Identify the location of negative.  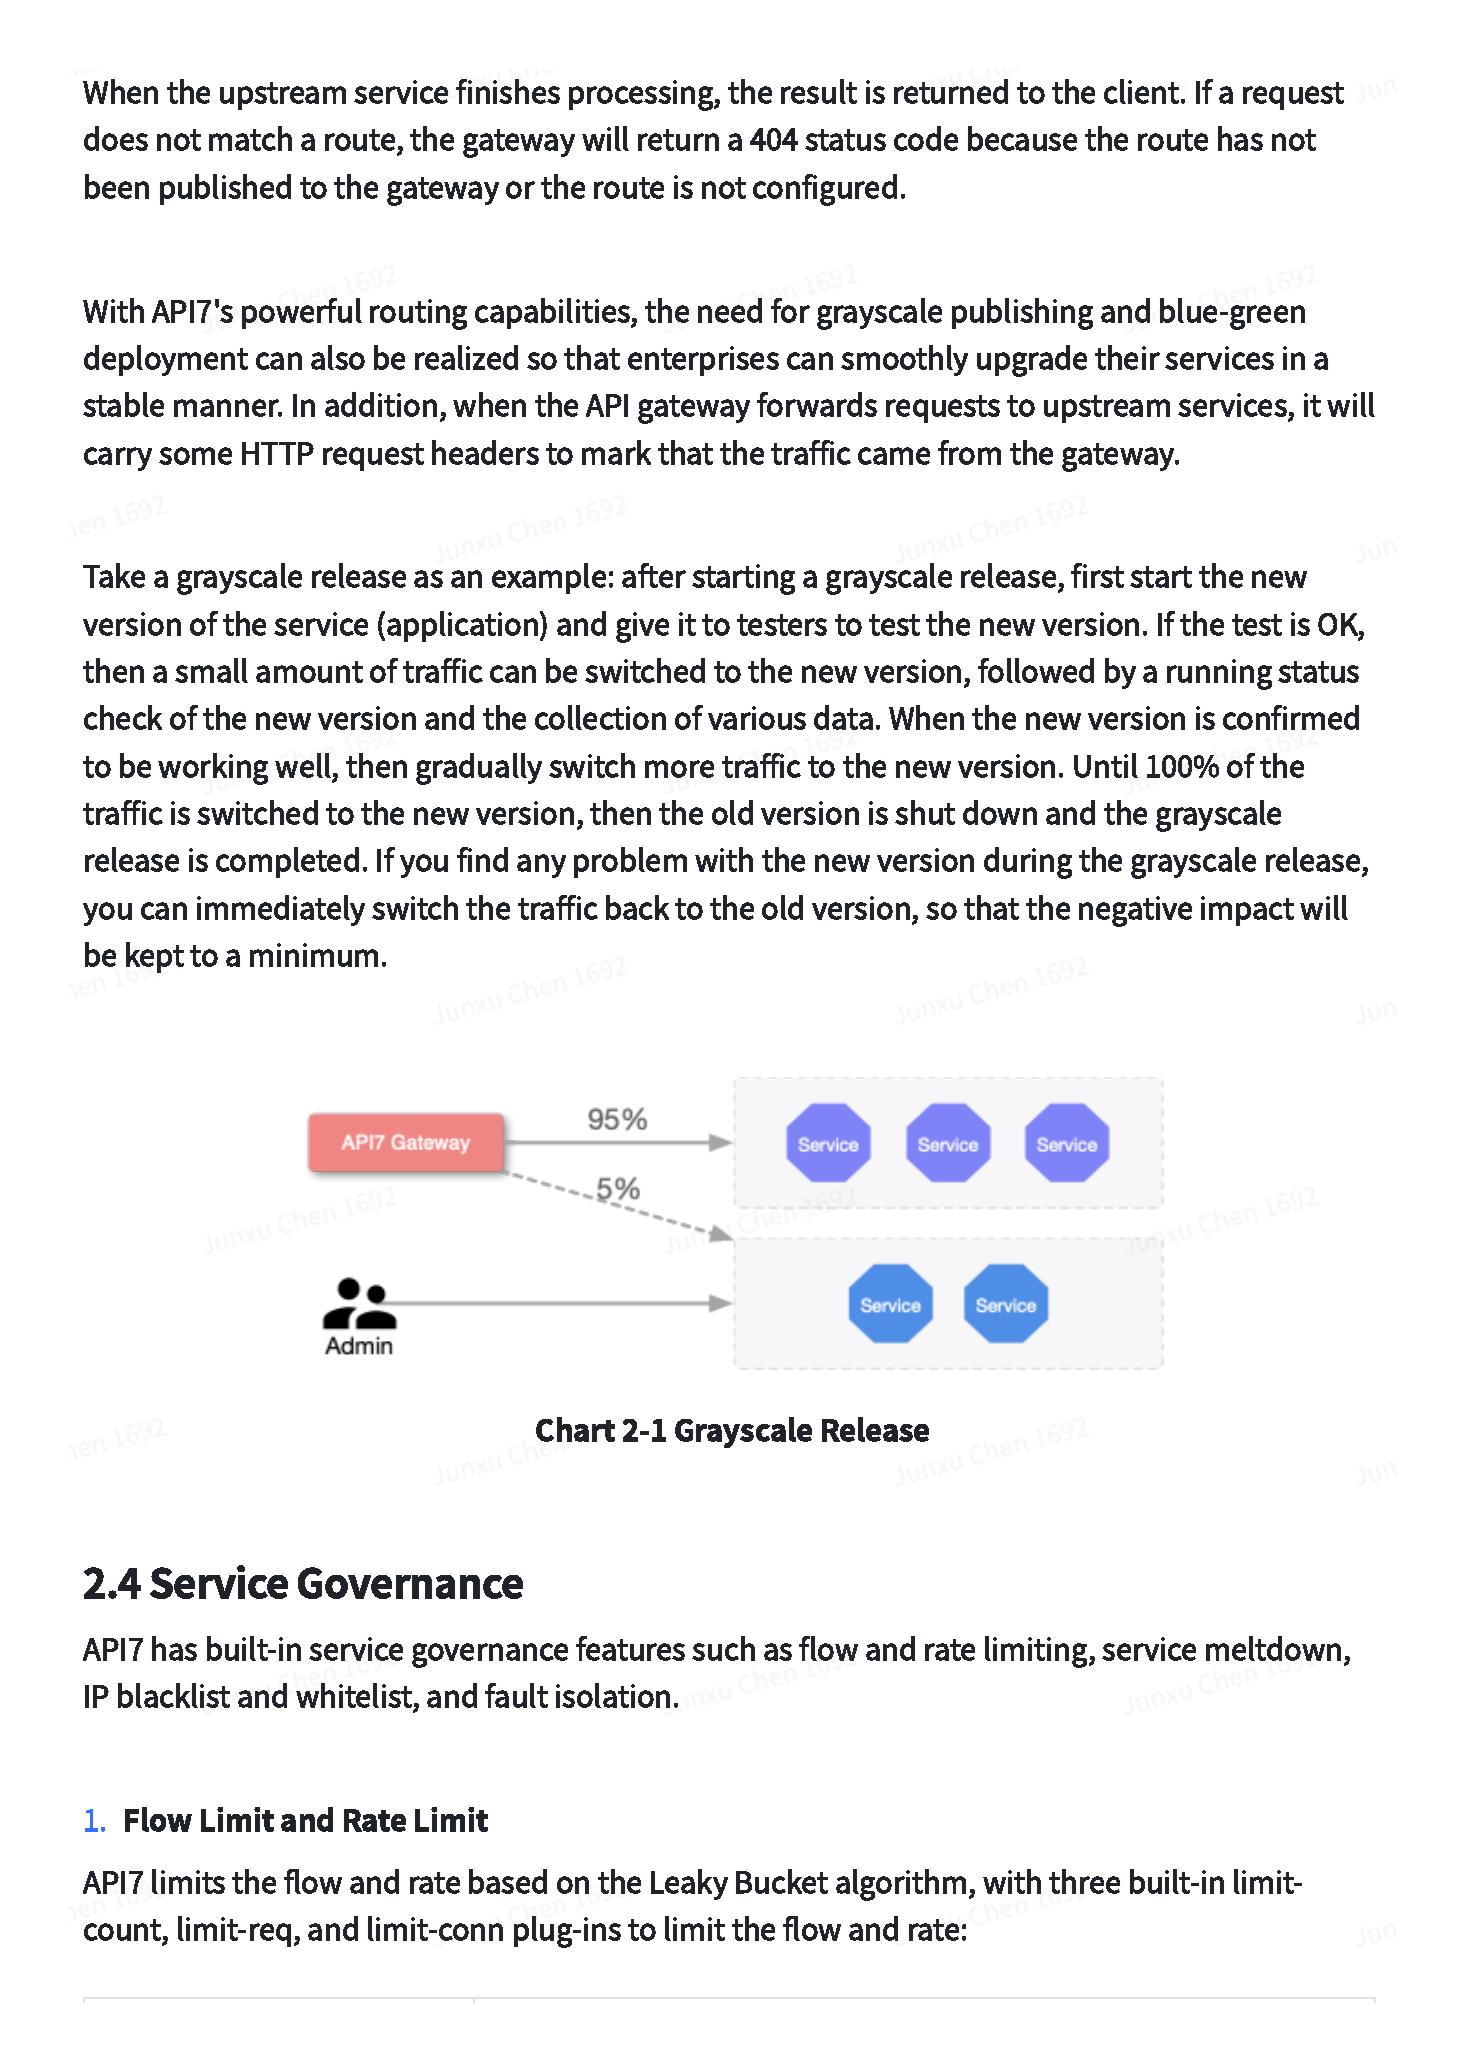
(1135, 911).
